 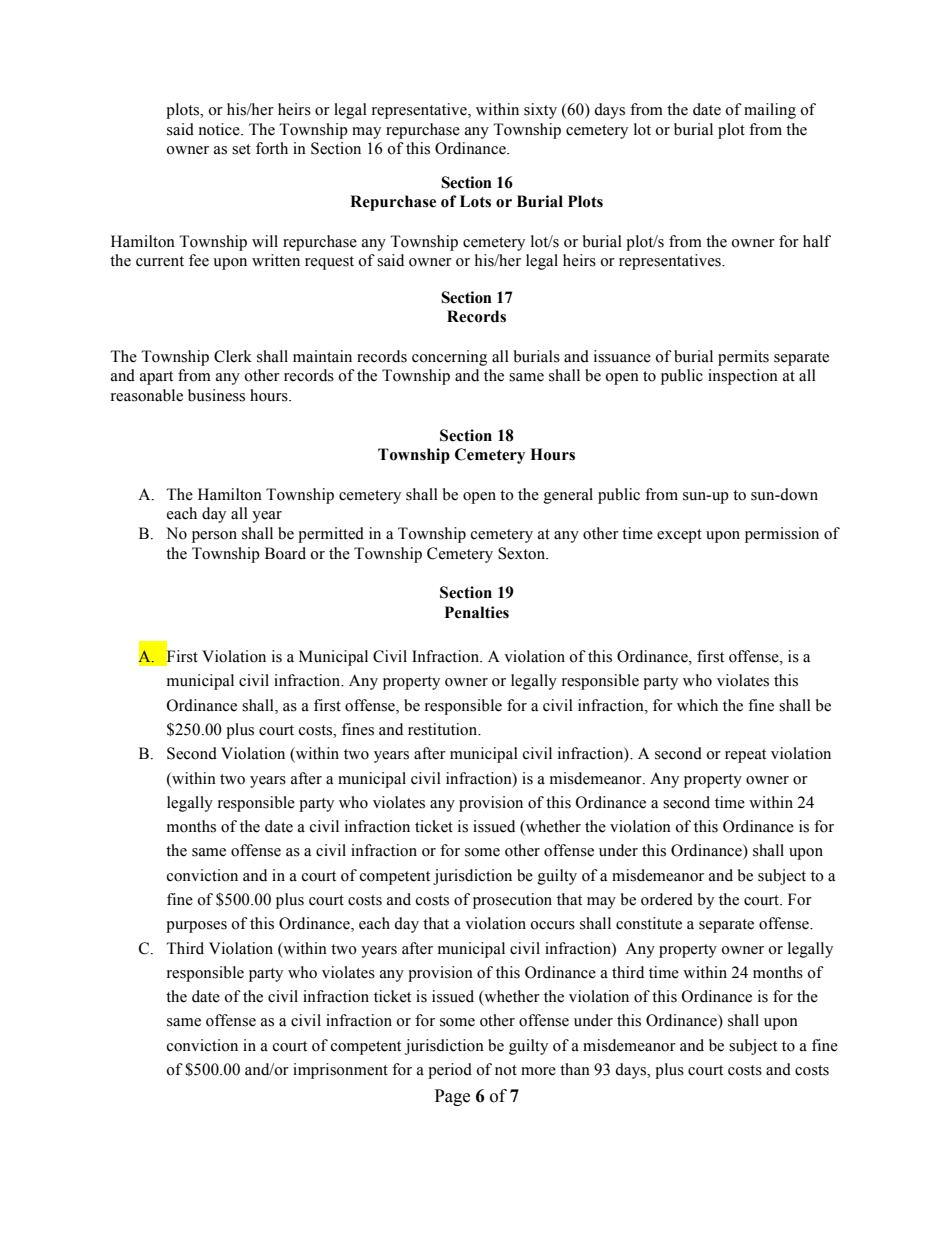 What do you see at coordinates (782, 535) in the image?
I see `permission` at bounding box center [782, 535].
